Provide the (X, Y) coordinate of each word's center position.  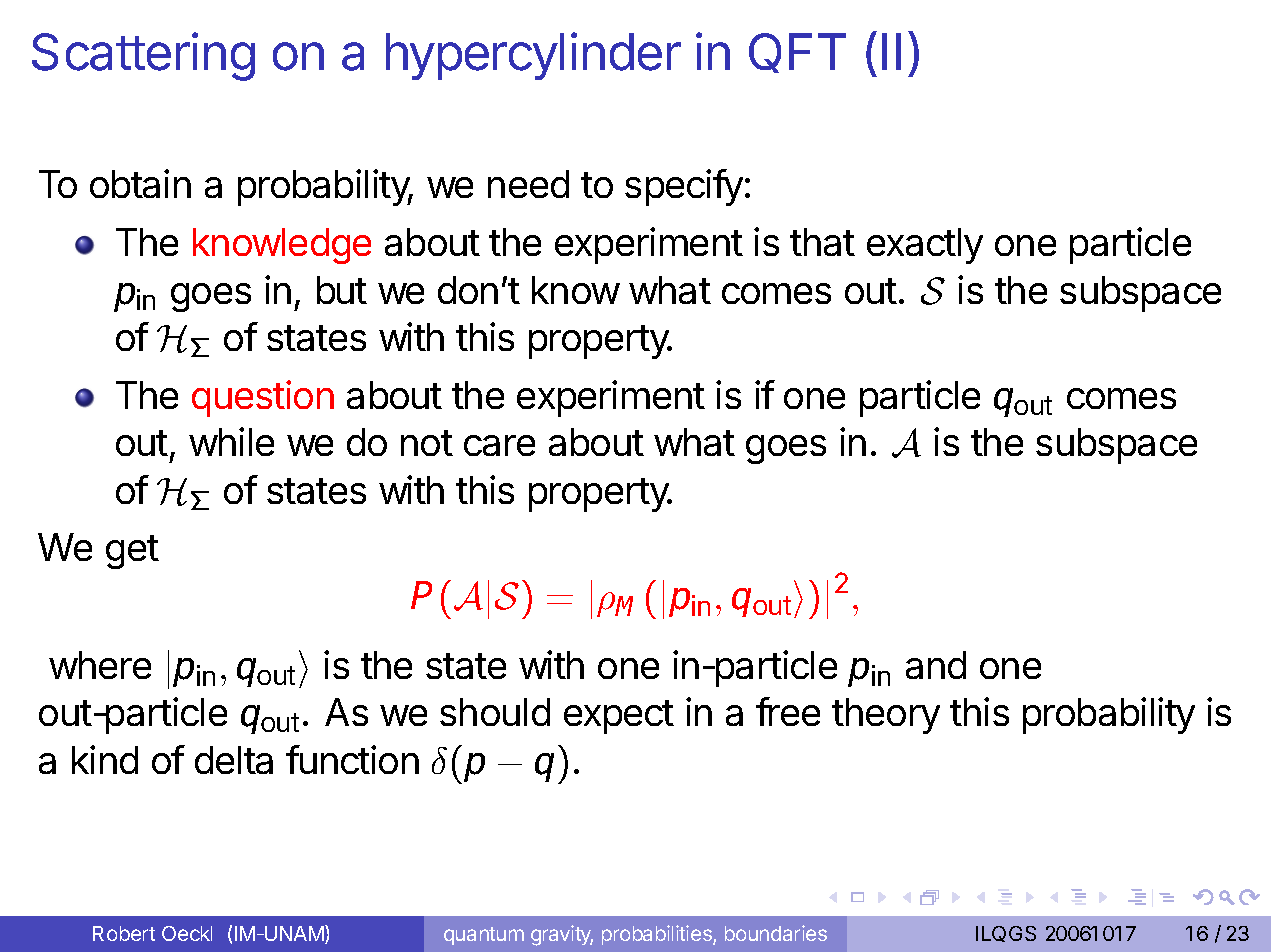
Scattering (143, 56)
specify (684, 187)
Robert (124, 933)
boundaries (776, 933)
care (499, 445)
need (528, 184)
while (231, 441)
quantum (484, 936)
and (936, 665)
